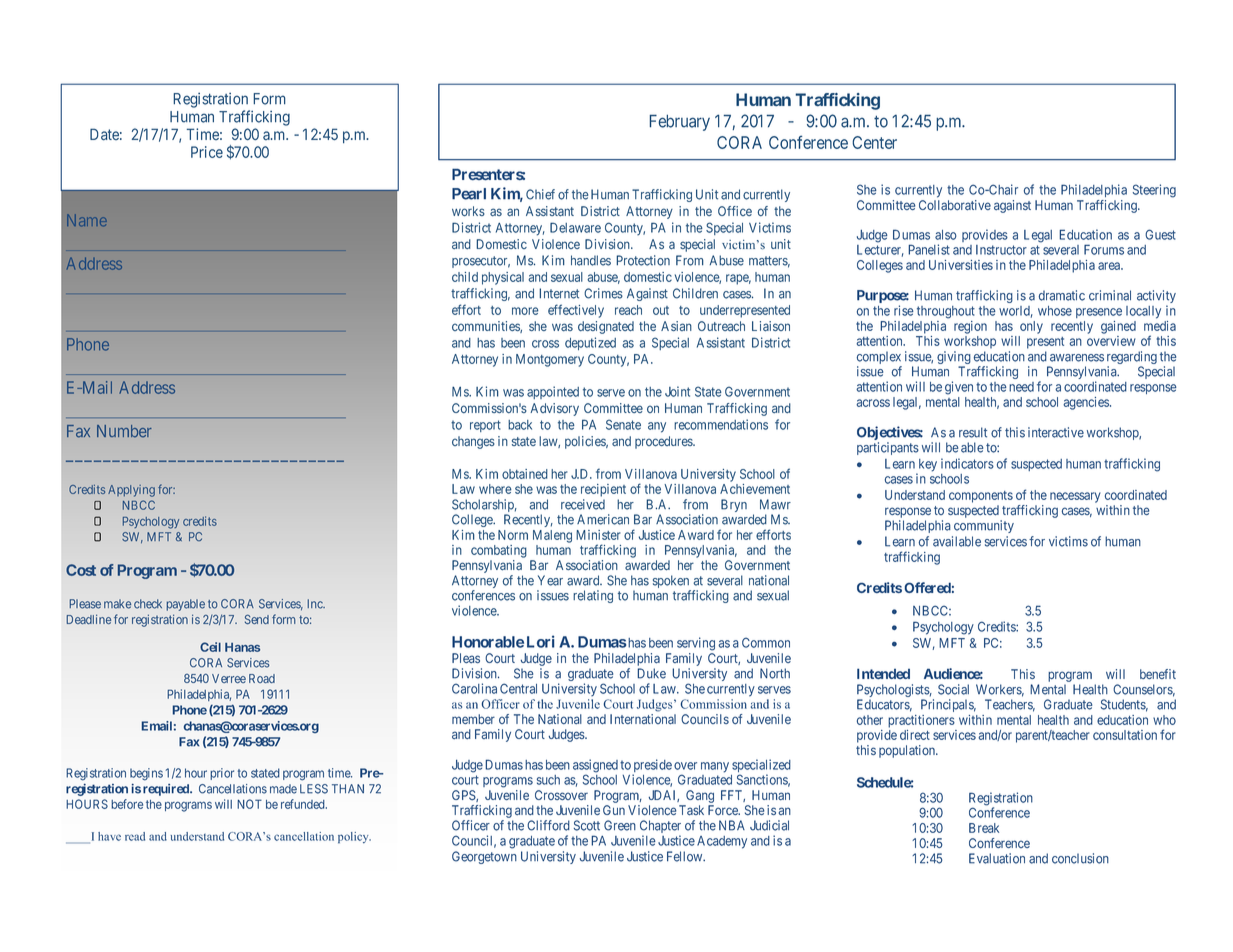 The image size is (1233, 952). What do you see at coordinates (623, 424) in the document?
I see `Senate` at bounding box center [623, 424].
